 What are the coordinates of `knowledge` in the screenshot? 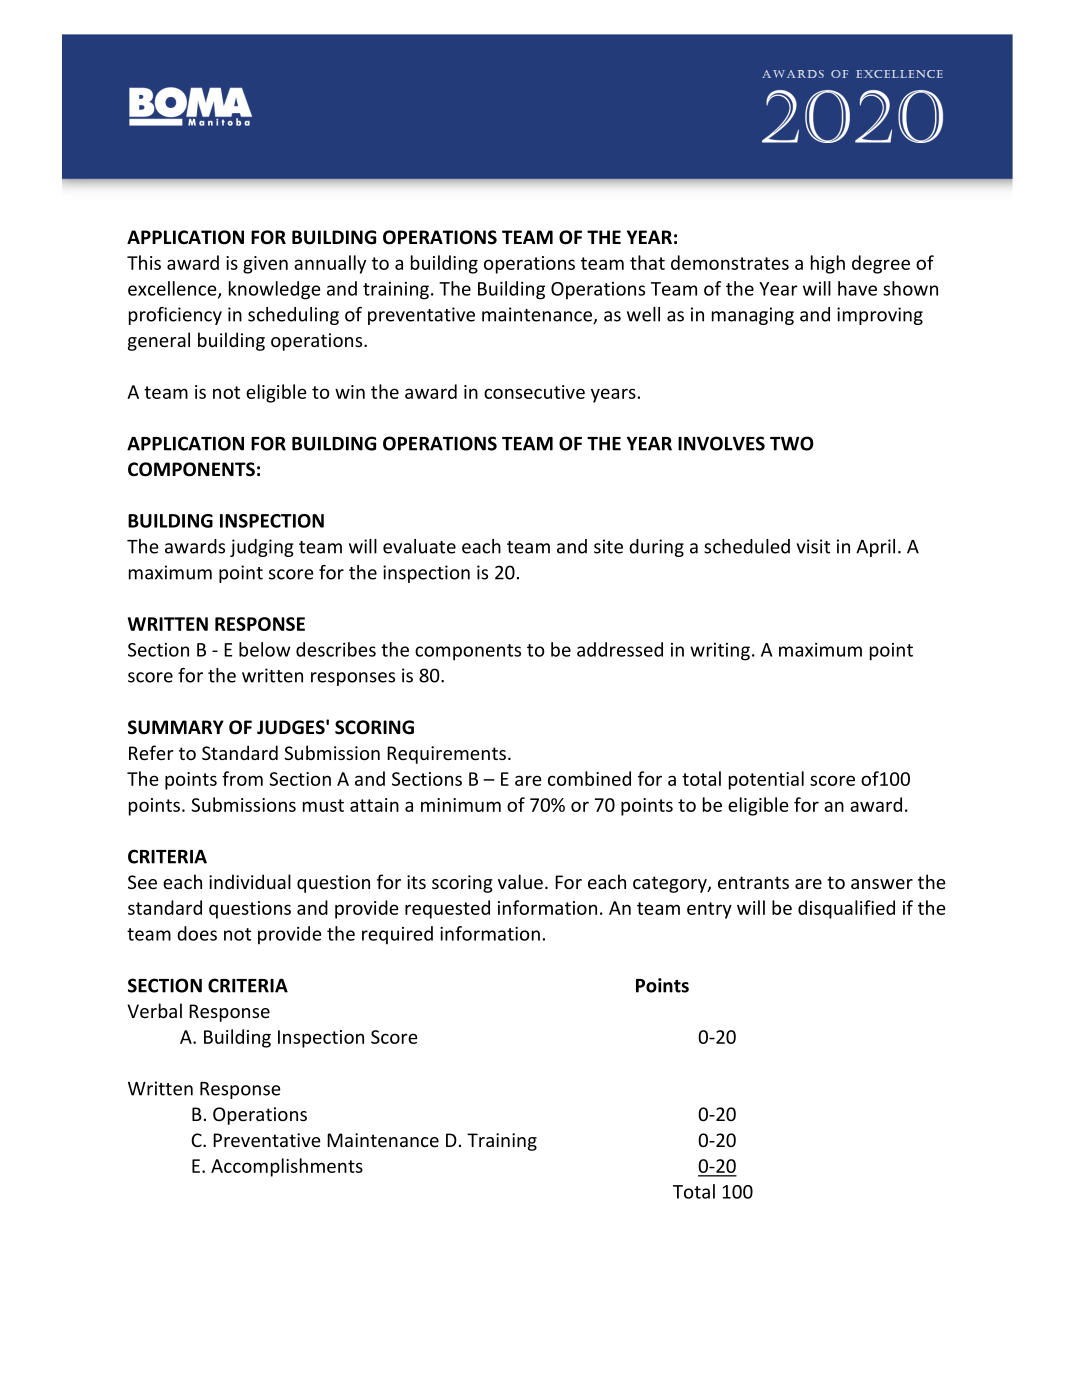 It's located at (275, 290).
